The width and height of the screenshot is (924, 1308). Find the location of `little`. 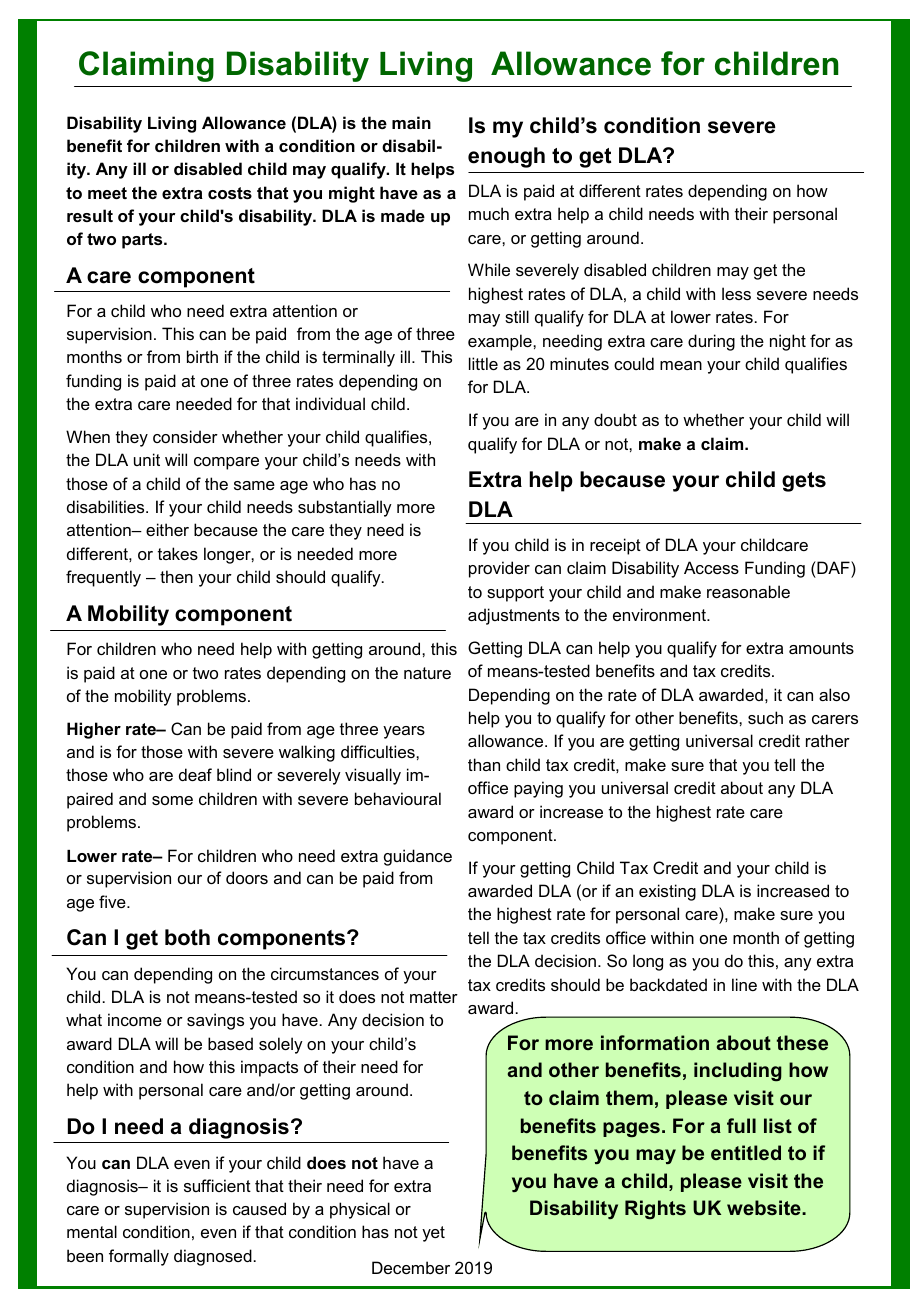

little is located at coordinates (483, 363).
